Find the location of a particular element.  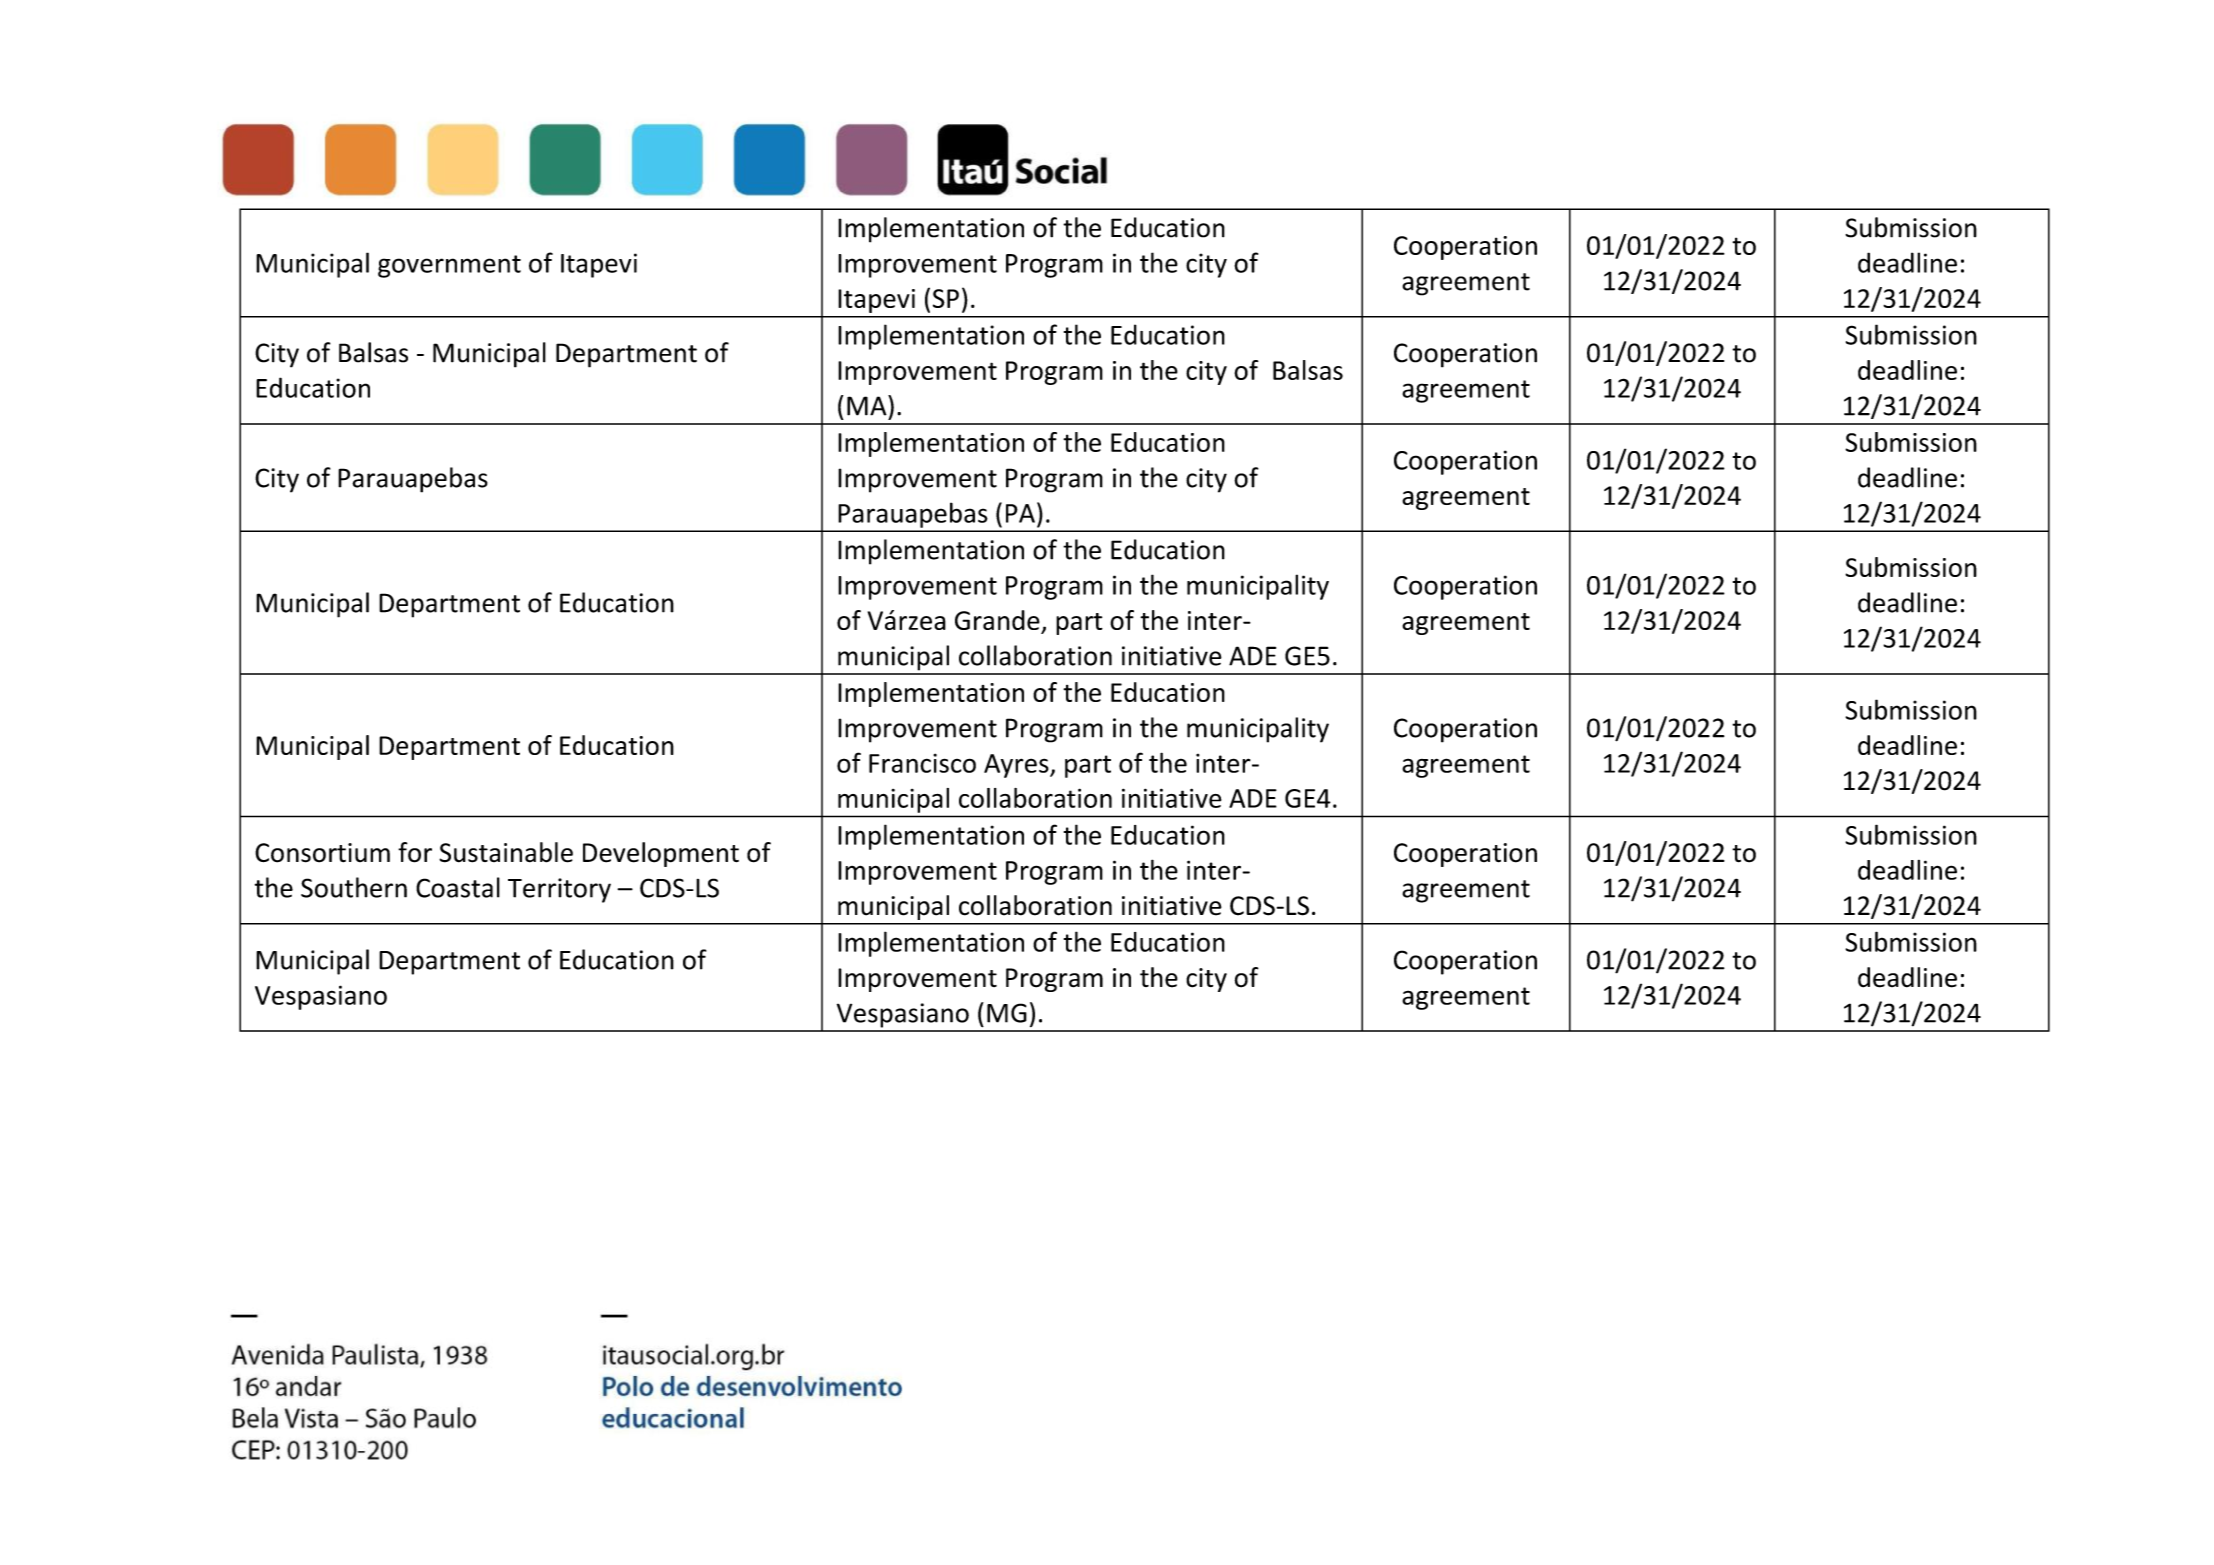

Coastal is located at coordinates (458, 887).
